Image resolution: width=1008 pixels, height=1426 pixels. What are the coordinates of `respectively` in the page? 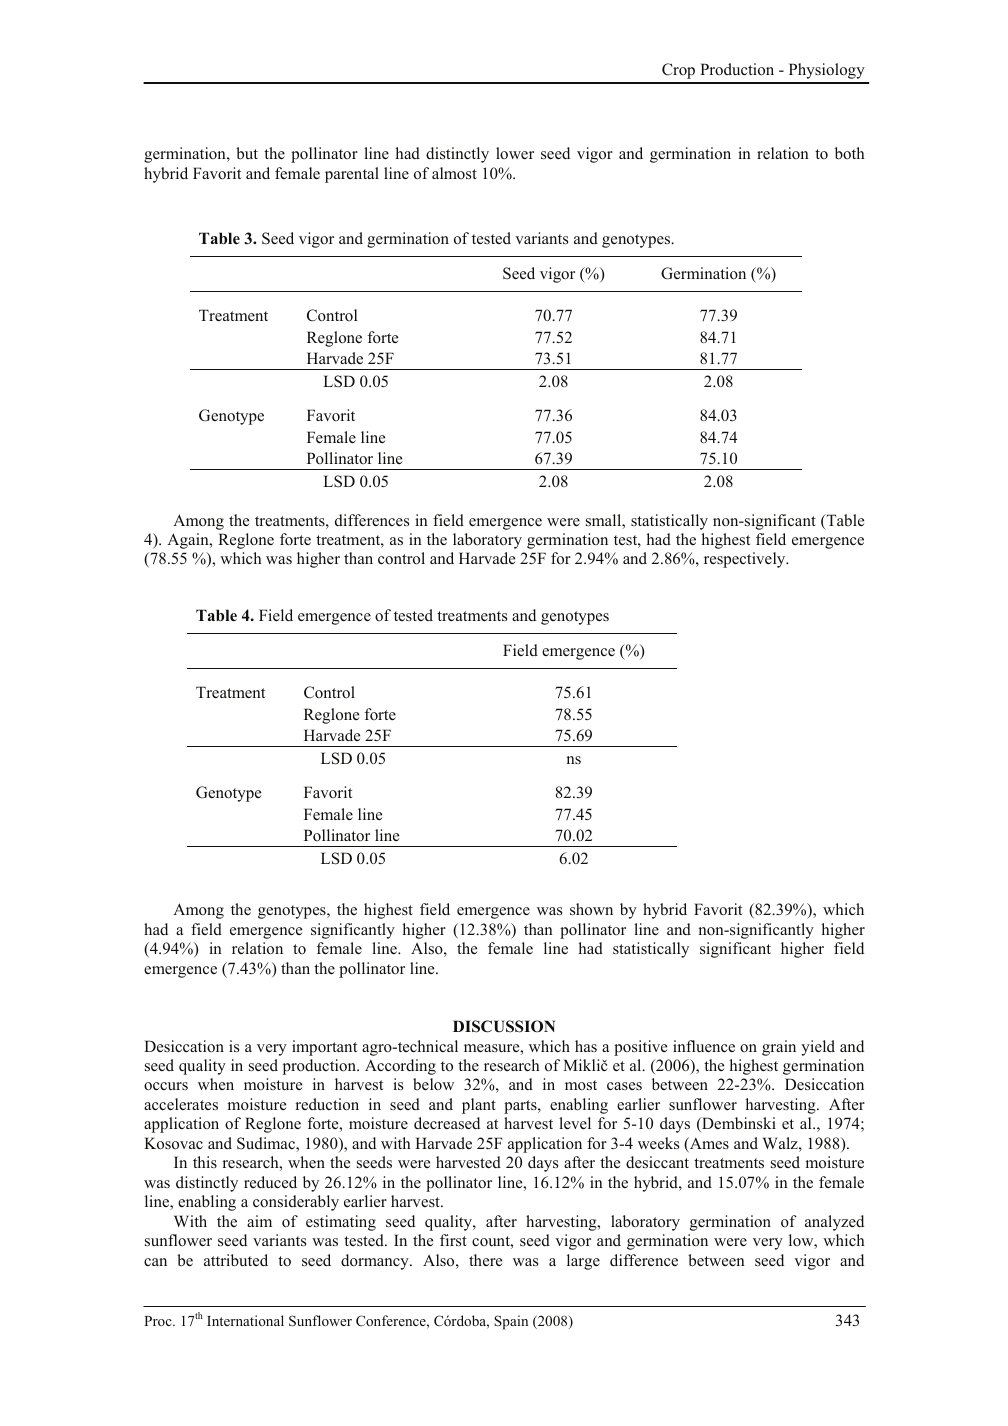 It's located at (746, 560).
